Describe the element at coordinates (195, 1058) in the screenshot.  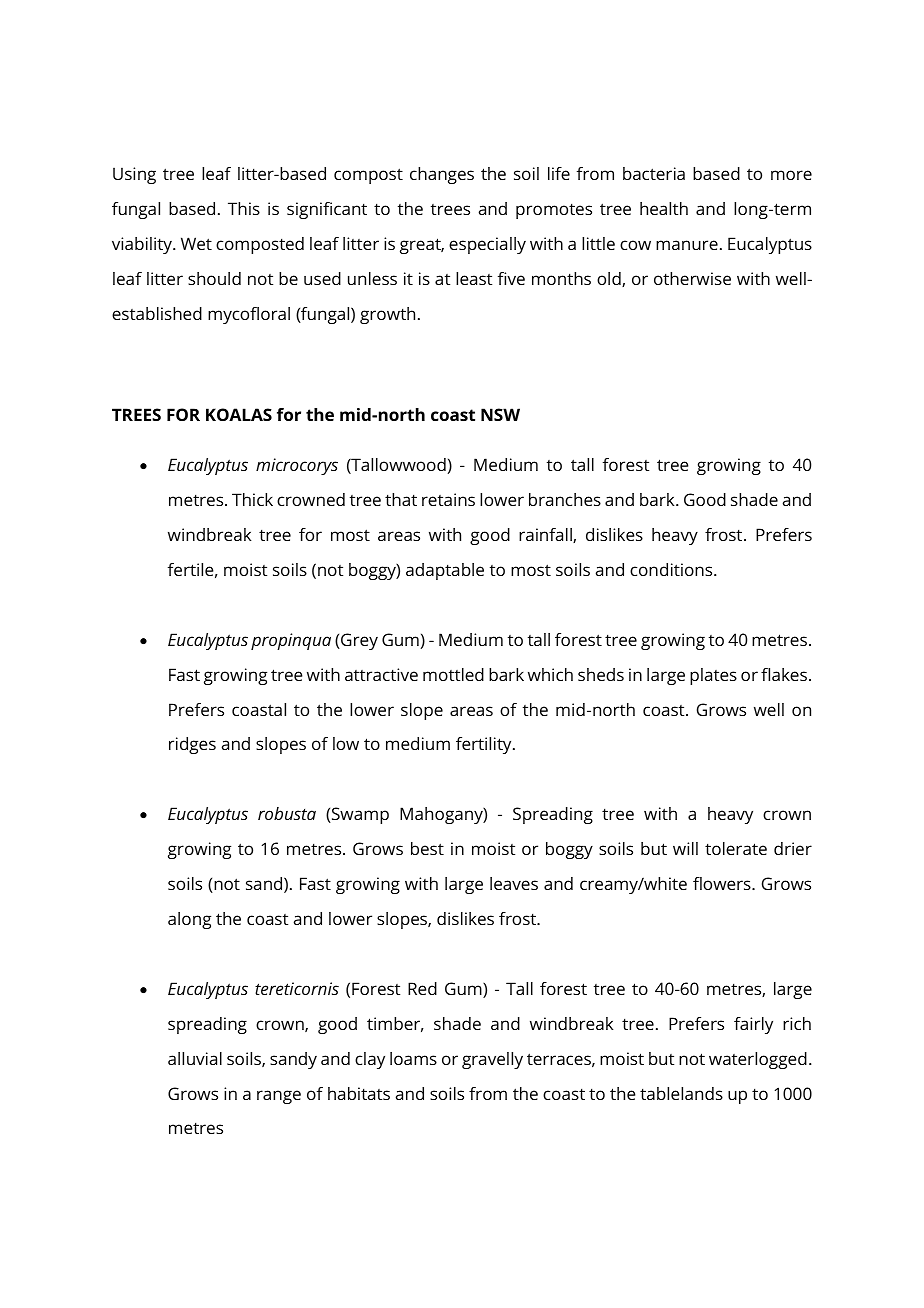
I see `alluvial` at that location.
